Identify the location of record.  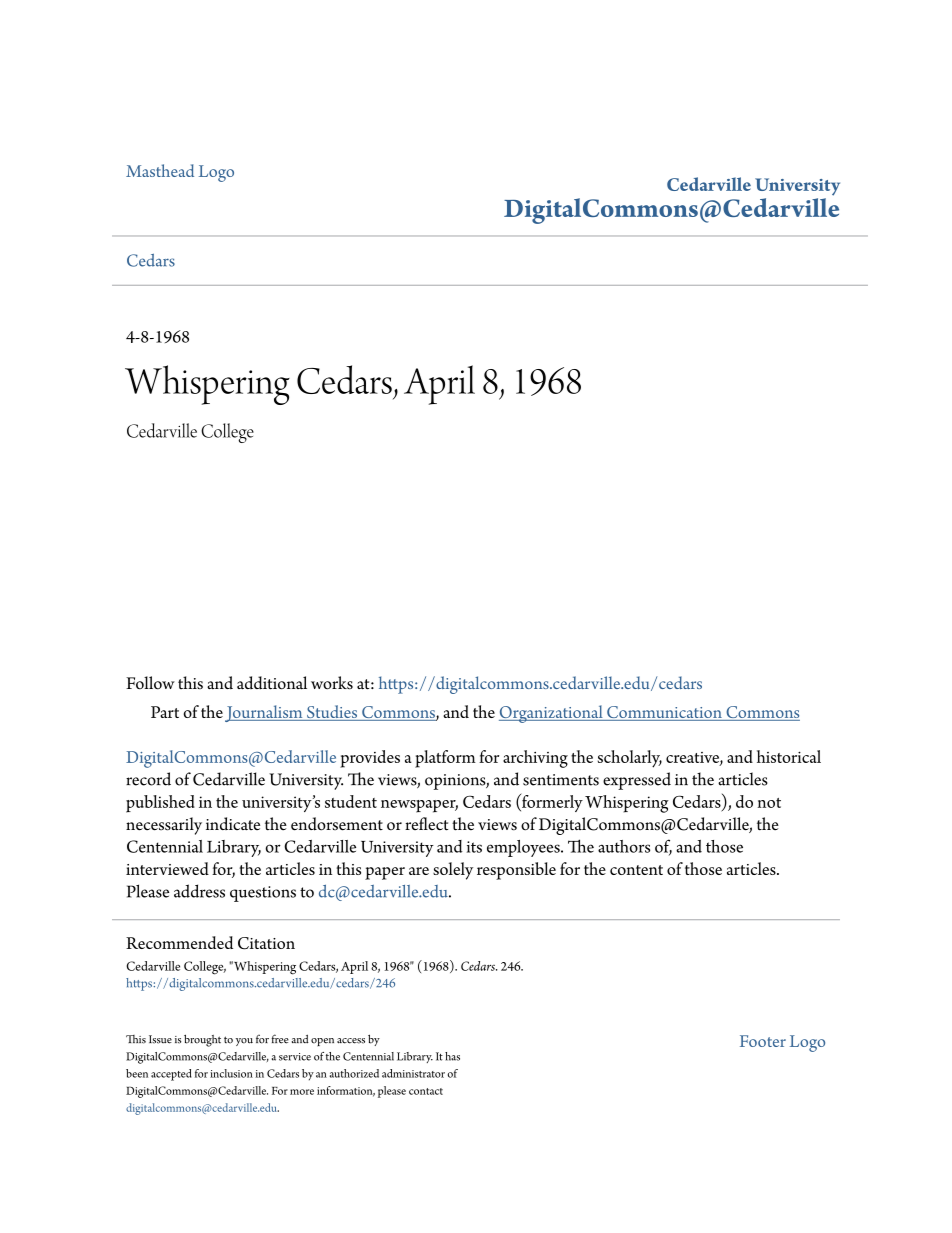
(148, 779).
